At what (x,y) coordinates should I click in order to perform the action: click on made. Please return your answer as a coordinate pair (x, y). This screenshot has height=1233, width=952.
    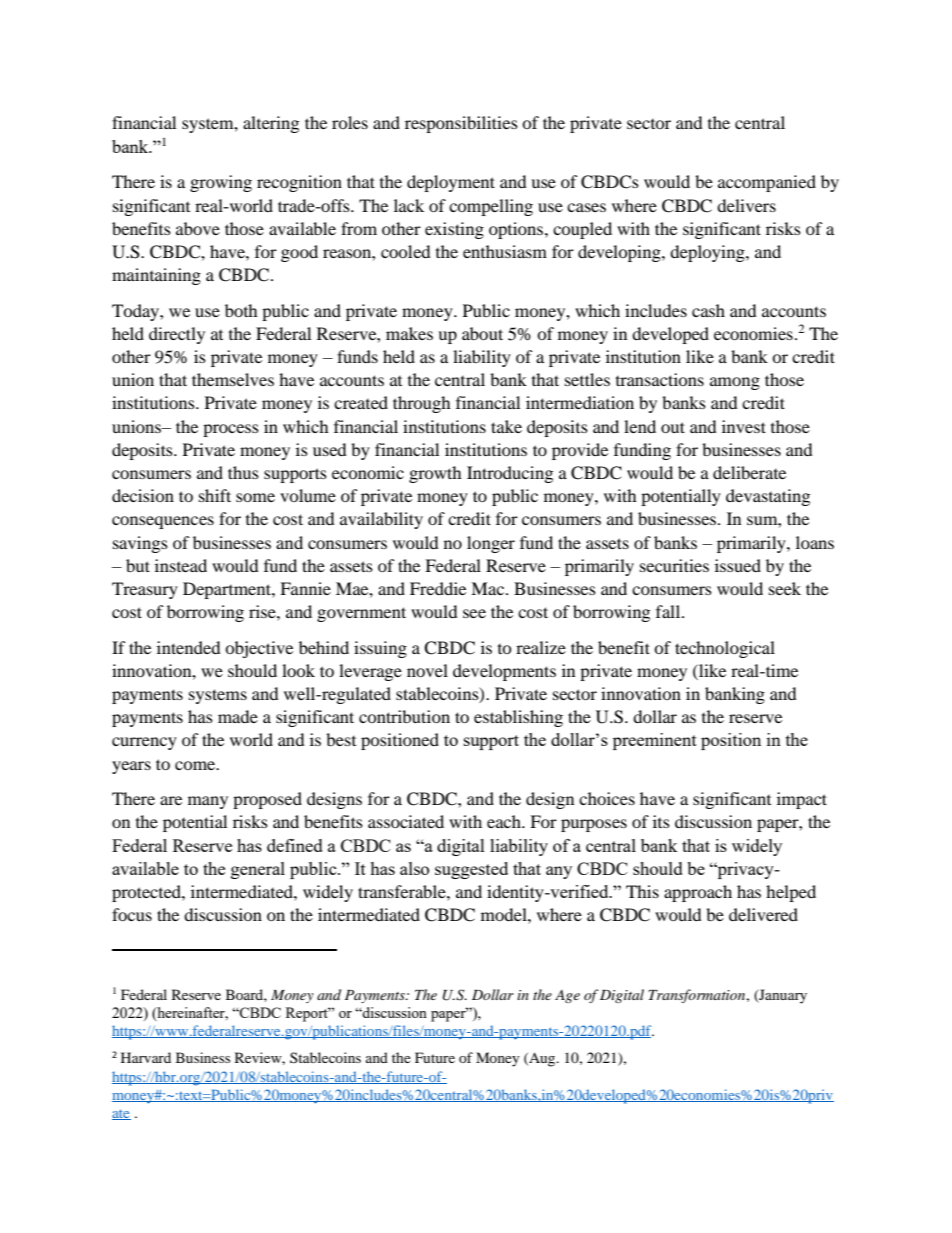
    Looking at the image, I should click on (238, 716).
